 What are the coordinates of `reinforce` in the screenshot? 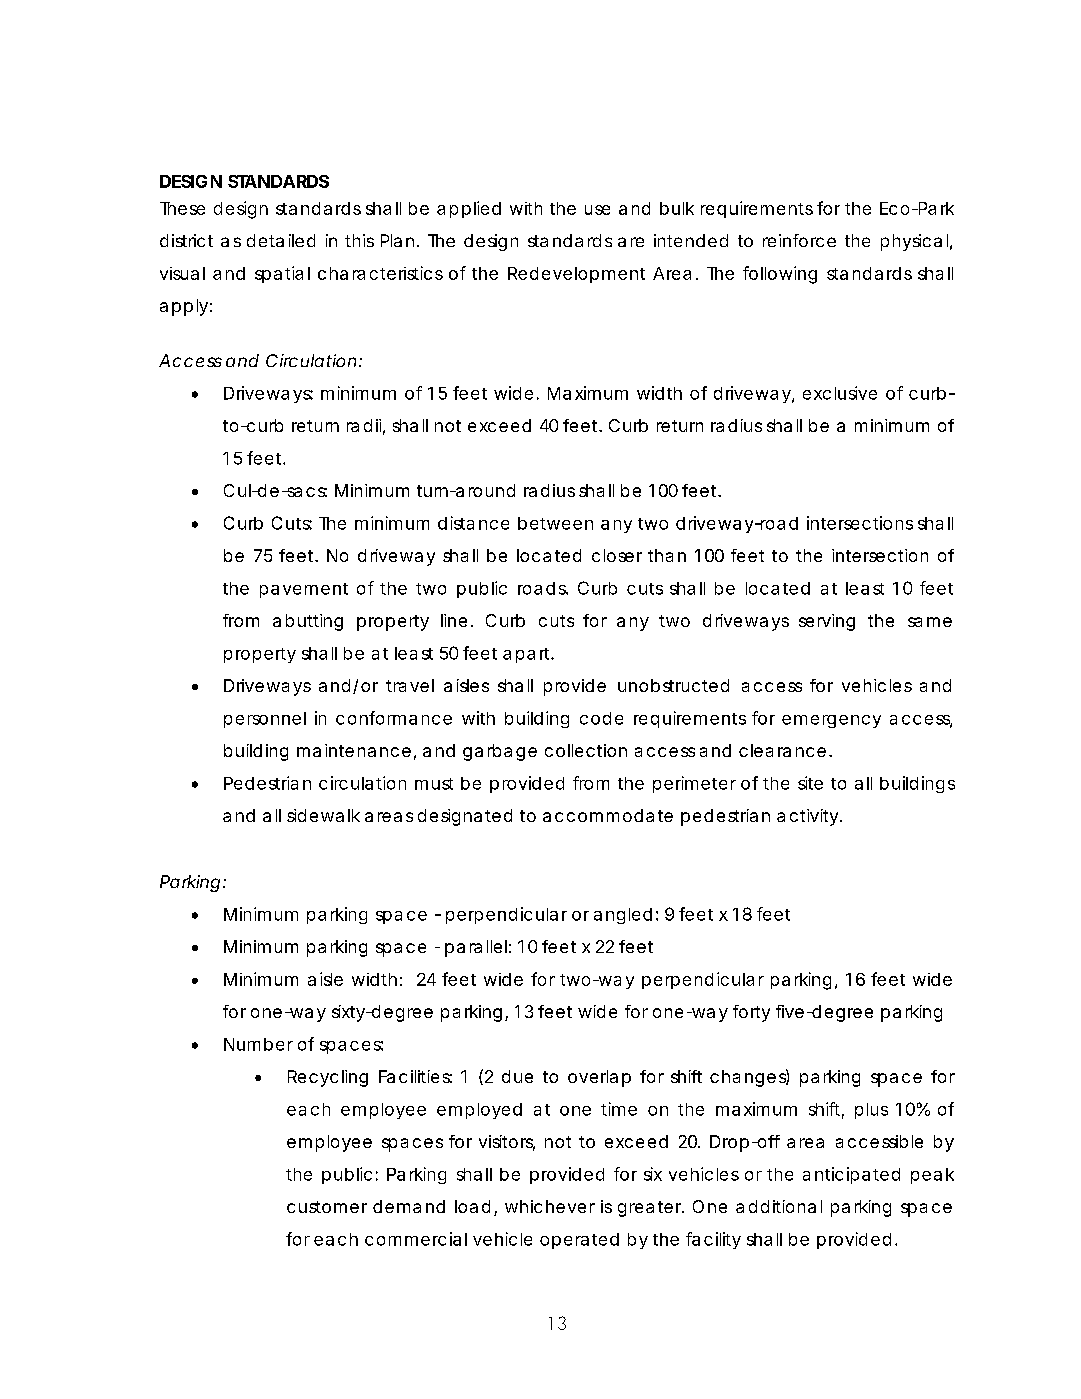 It's located at (799, 240).
